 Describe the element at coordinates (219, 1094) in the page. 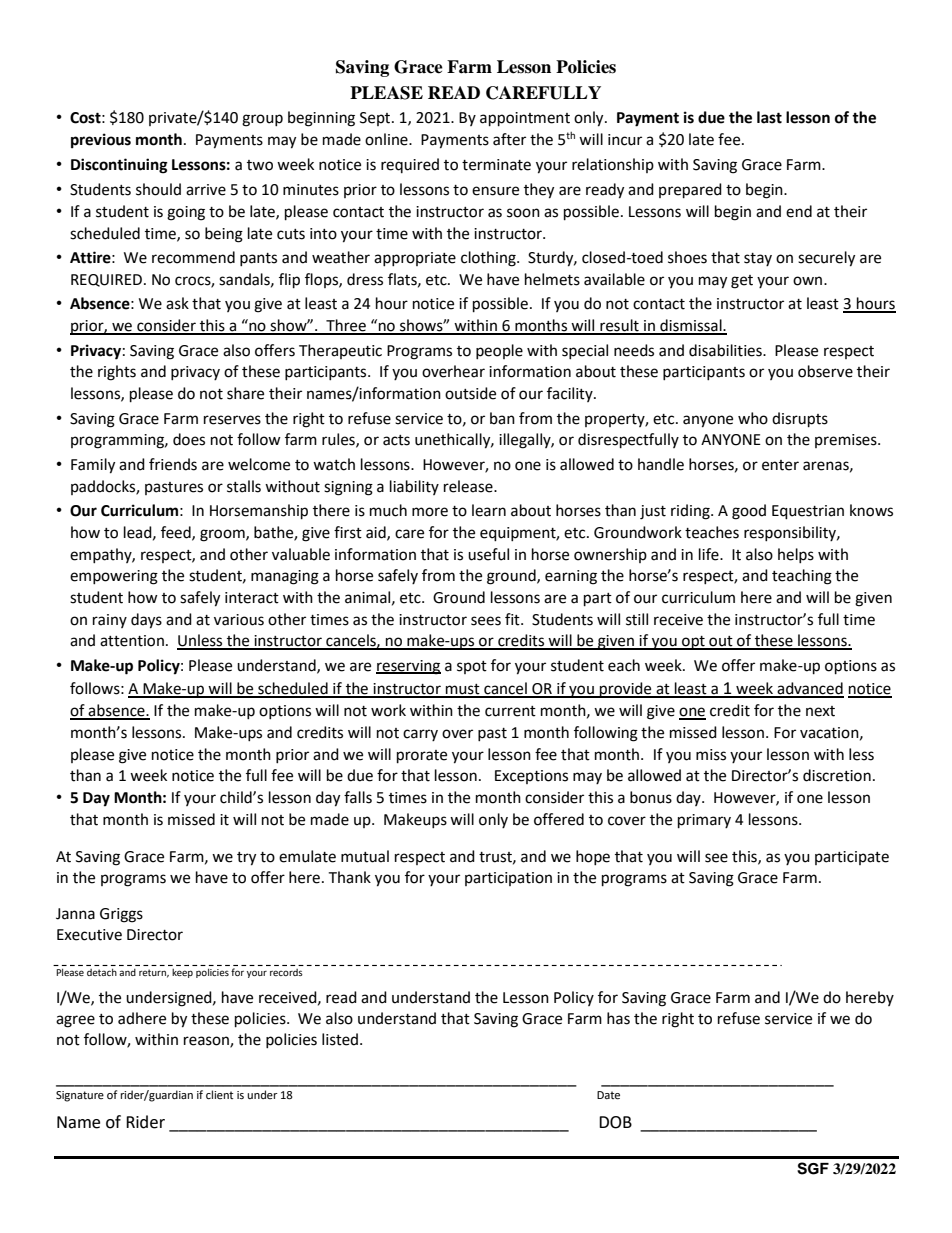

I see `client` at that location.
